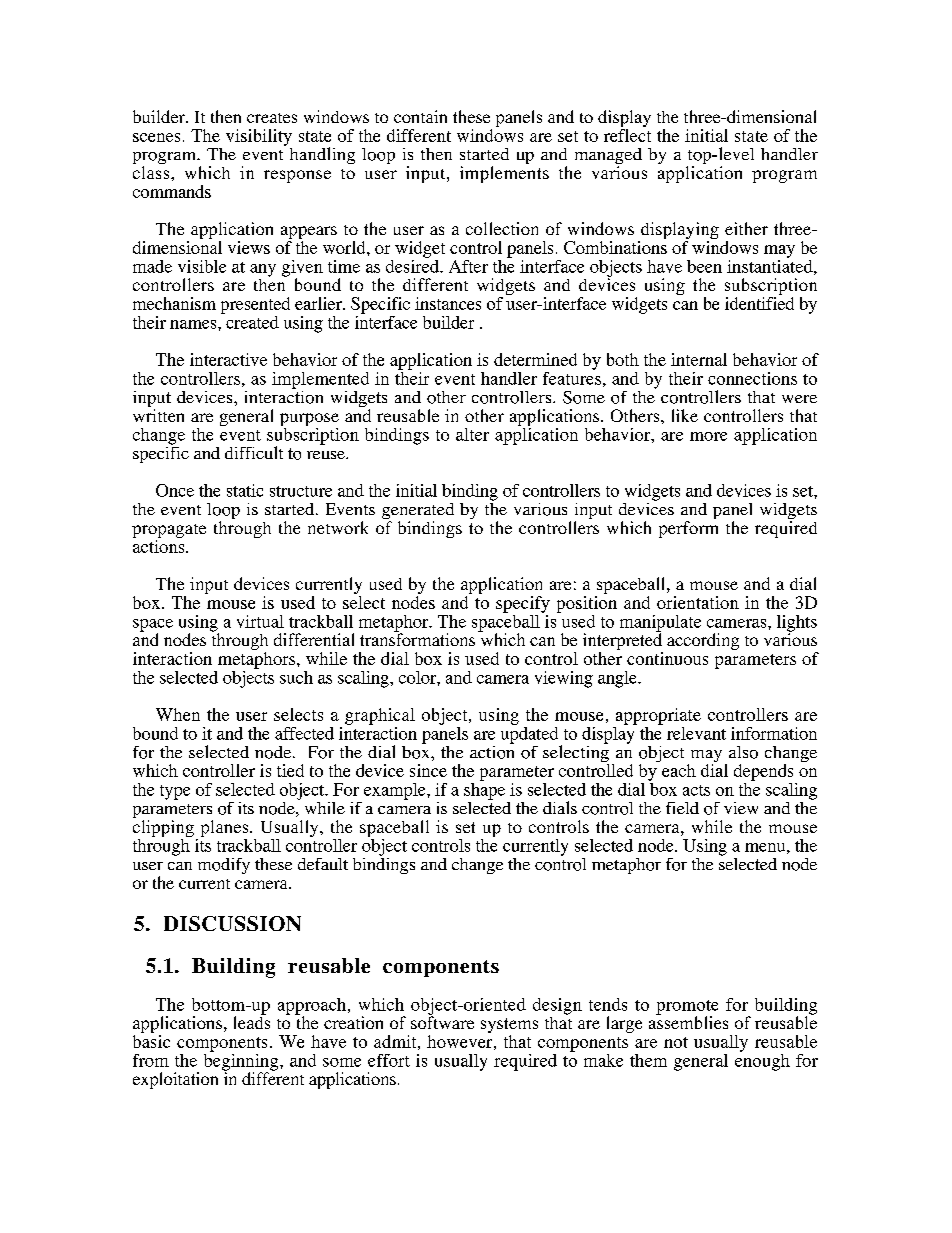  Describe the element at coordinates (428, 770) in the screenshot. I see `since` at that location.
